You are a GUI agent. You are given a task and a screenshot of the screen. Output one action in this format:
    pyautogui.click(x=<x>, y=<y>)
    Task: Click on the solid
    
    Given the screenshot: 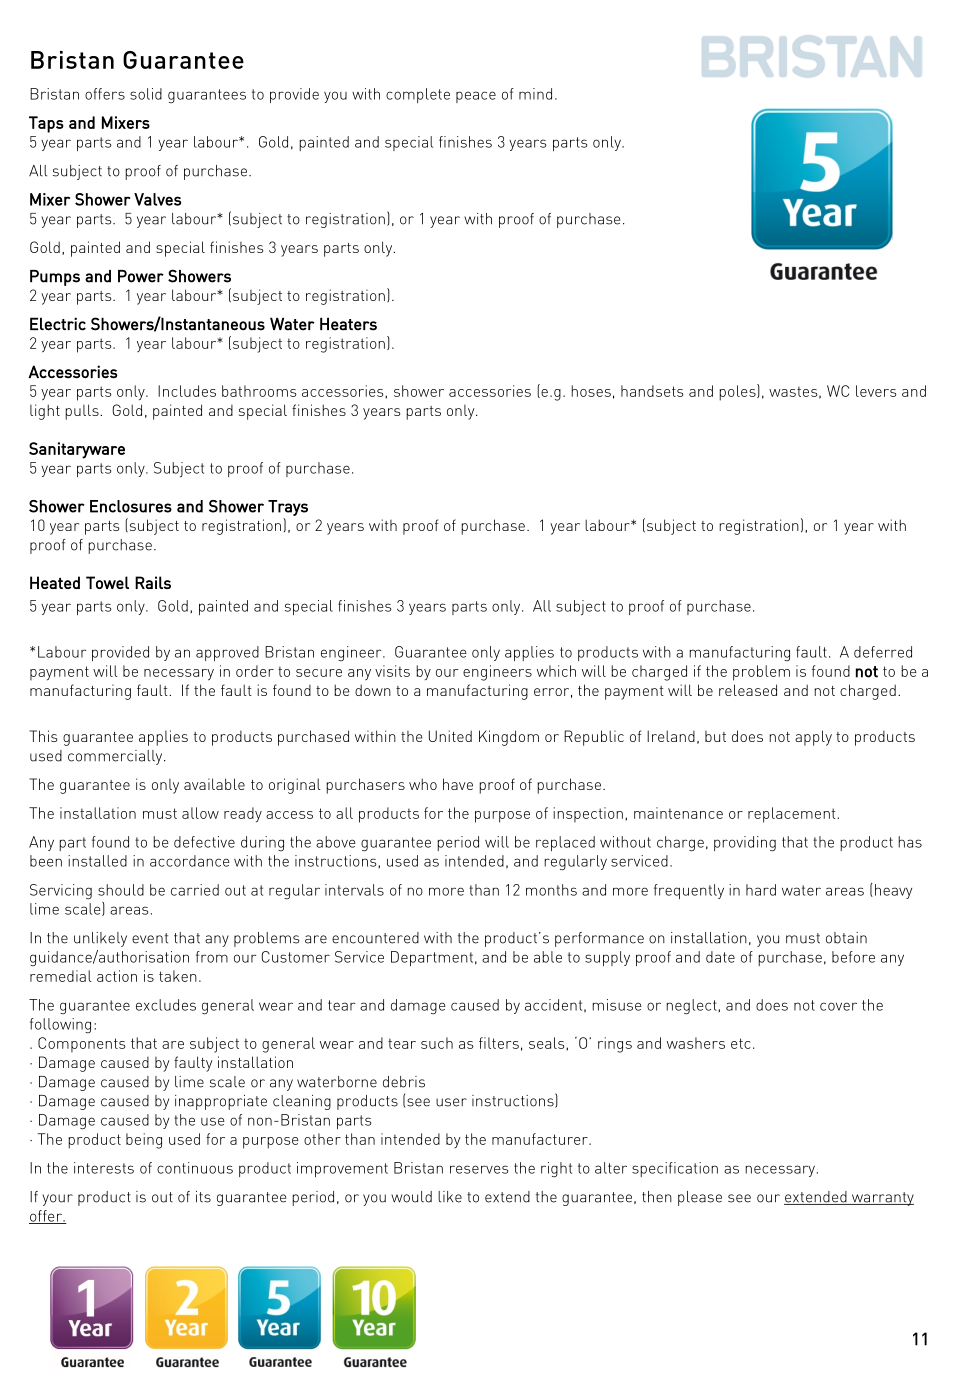 What is the action you would take?
    pyautogui.click(x=146, y=94)
